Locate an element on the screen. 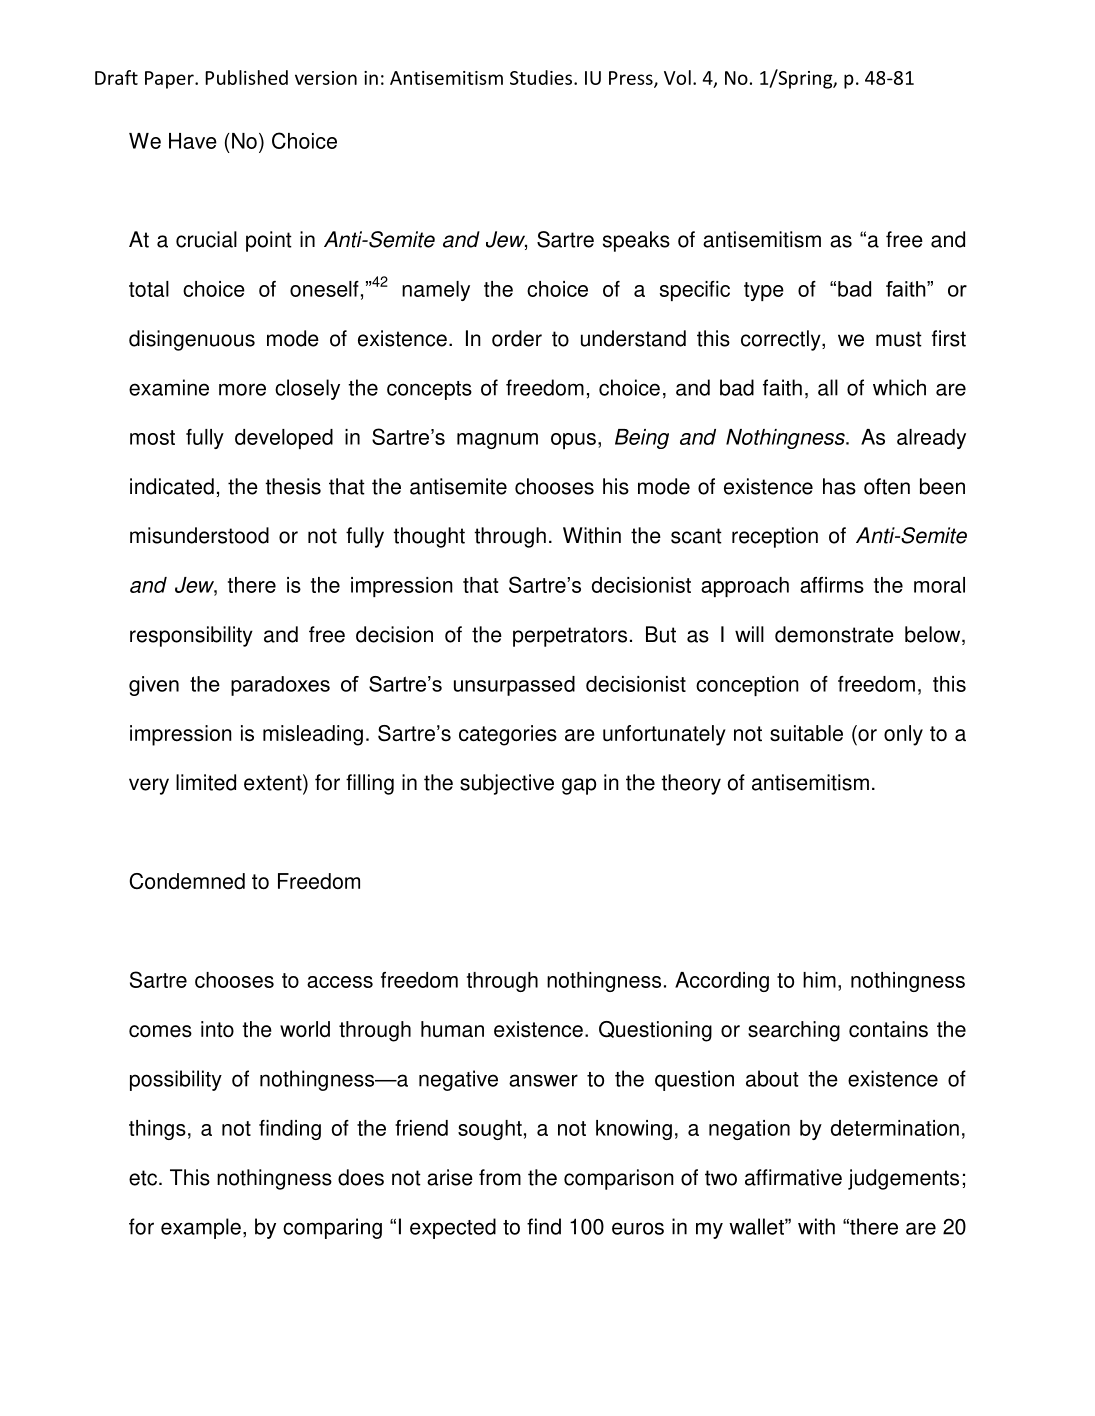 This screenshot has width=1095, height=1416. indicated is located at coordinates (172, 486).
